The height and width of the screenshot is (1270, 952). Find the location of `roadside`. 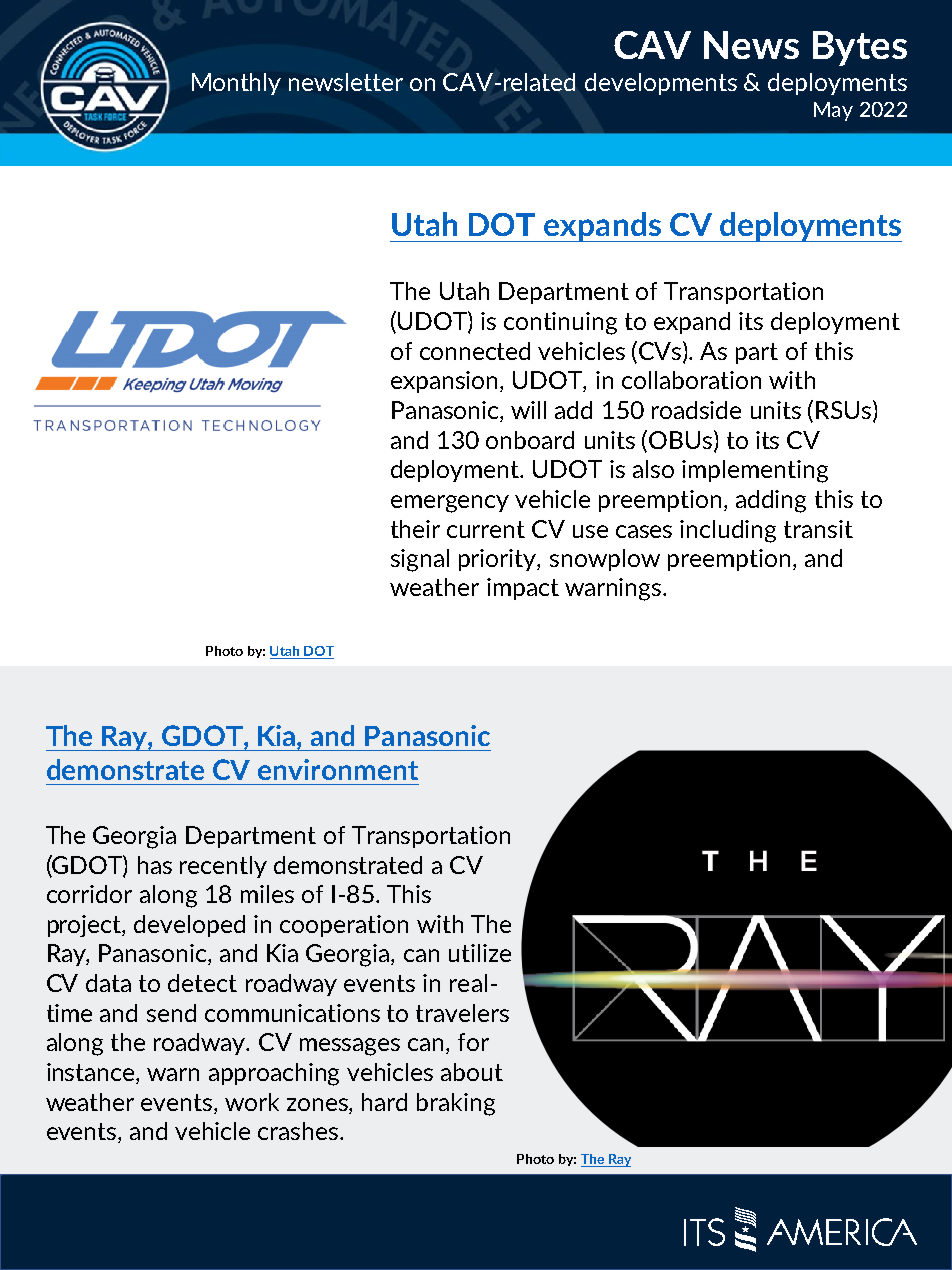

roadside is located at coordinates (696, 410).
